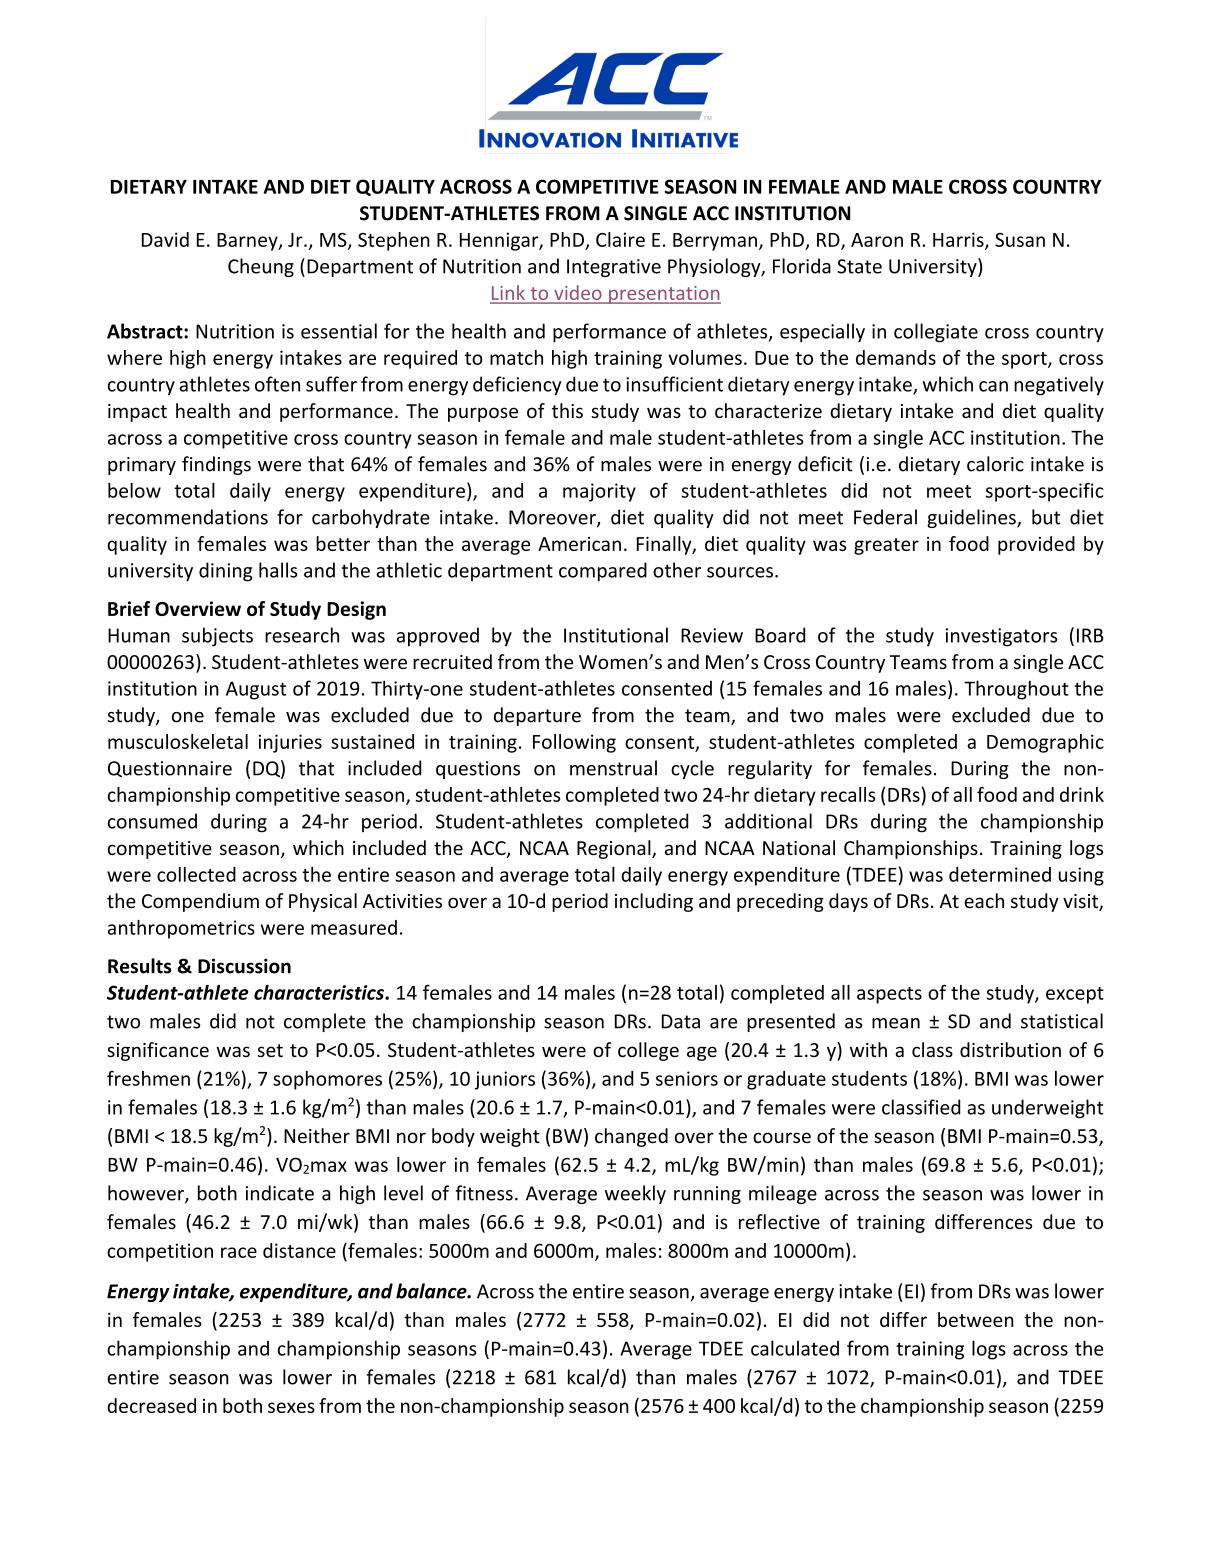 This screenshot has width=1211, height=1567. What do you see at coordinates (712, 635) in the screenshot?
I see `Review` at bounding box center [712, 635].
